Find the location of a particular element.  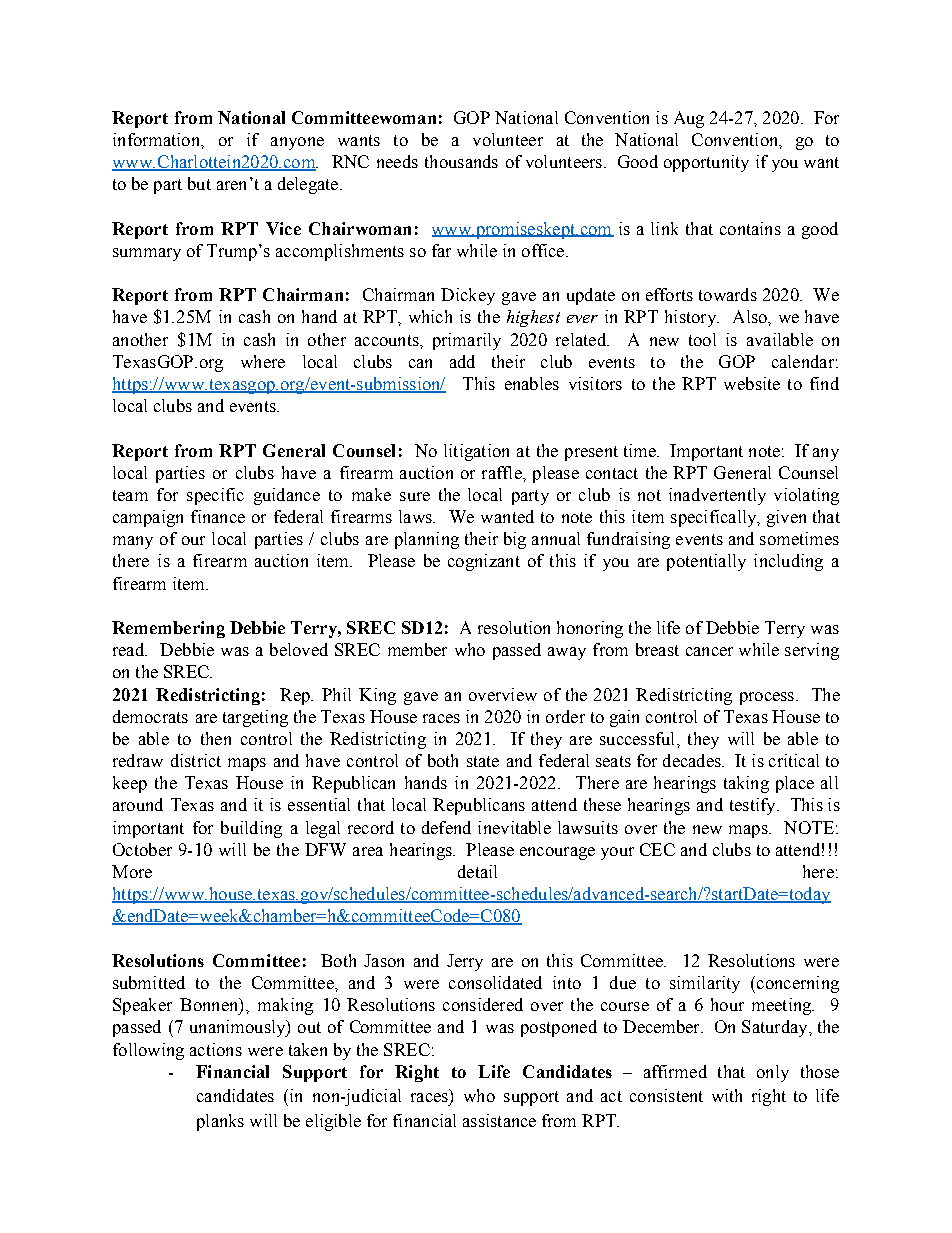

cancer is located at coordinates (709, 651).
